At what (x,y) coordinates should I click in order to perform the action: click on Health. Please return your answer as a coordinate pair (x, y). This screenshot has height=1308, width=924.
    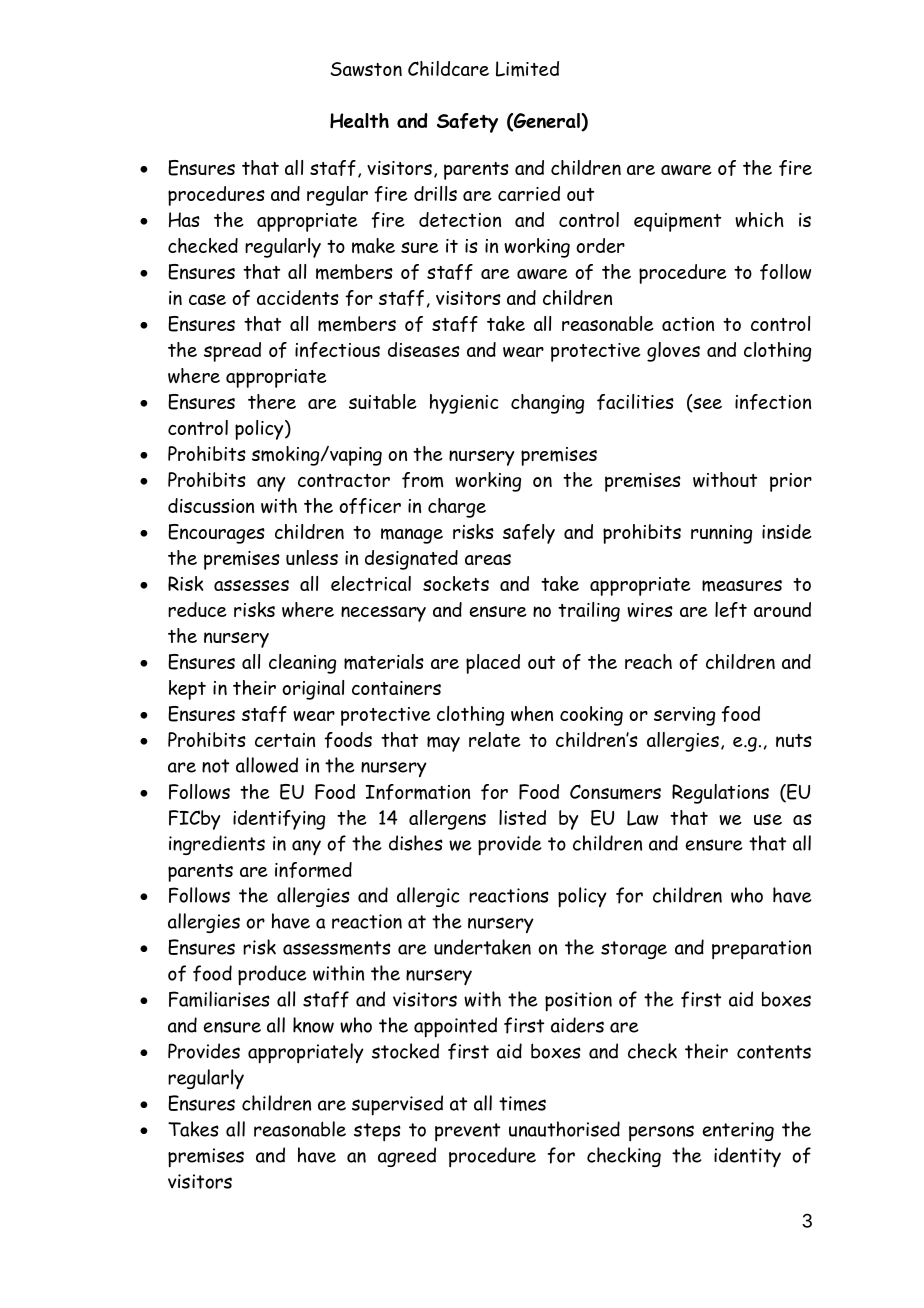
    Looking at the image, I should click on (359, 120).
